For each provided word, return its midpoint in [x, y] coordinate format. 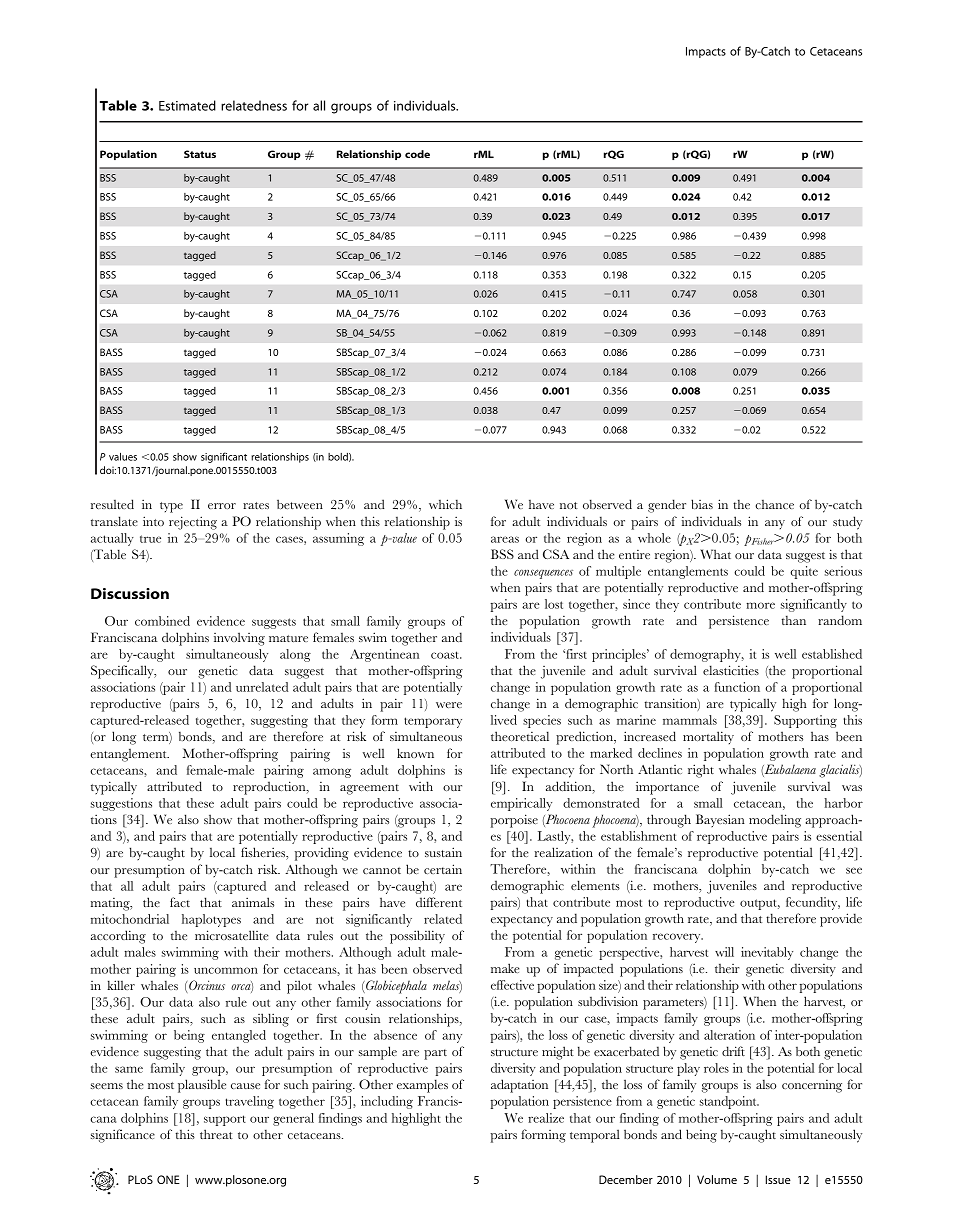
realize [546, 1118]
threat [216, 1134]
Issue [778, 1179]
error [222, 506]
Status [200, 154]
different [439, 902]
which [445, 504]
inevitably [767, 953]
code [417, 154]
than [794, 620]
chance [774, 504]
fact [180, 902]
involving [239, 639]
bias [702, 504]
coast [446, 655]
